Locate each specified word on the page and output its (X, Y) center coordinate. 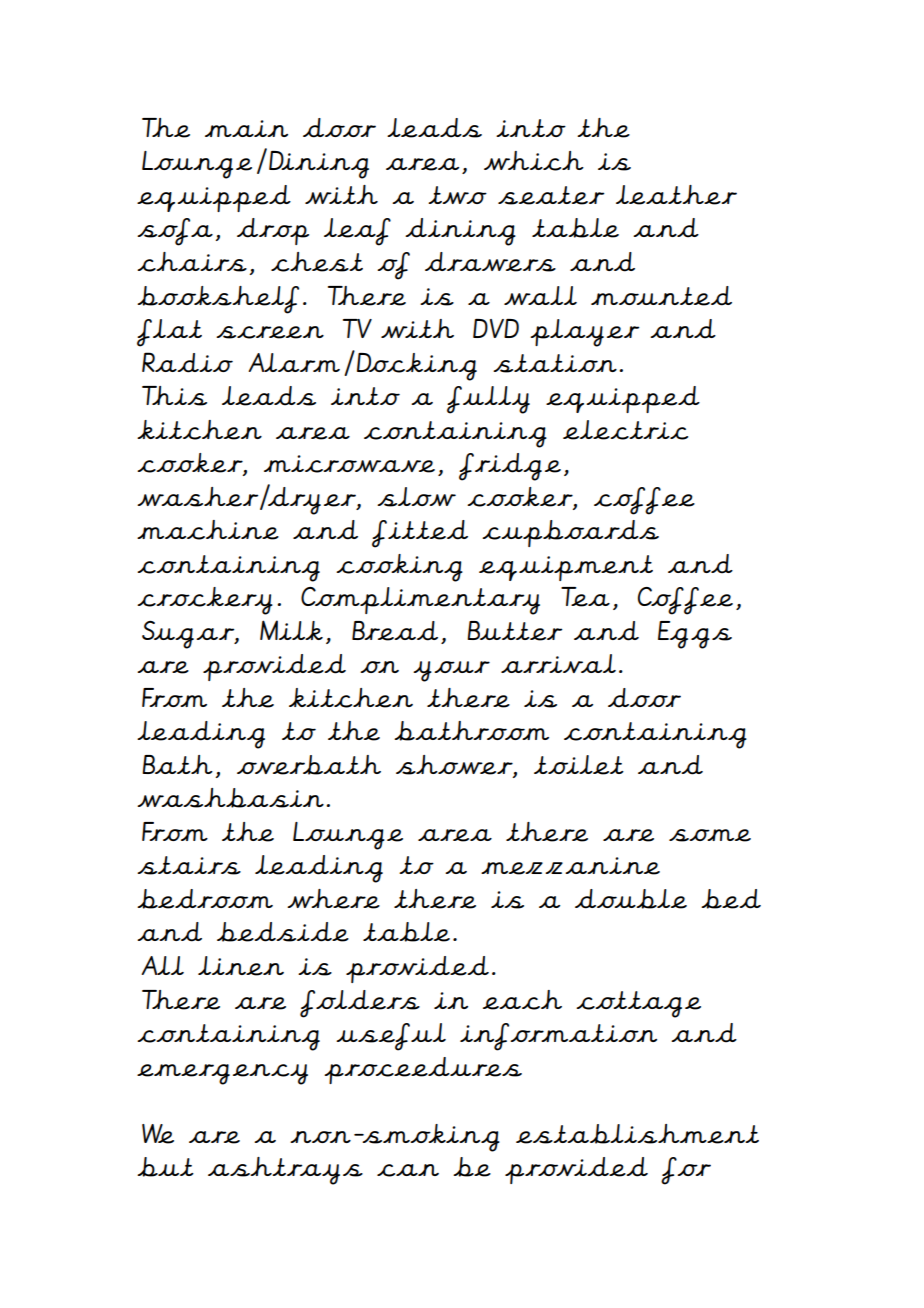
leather (676, 195)
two (457, 195)
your (451, 671)
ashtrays (285, 1171)
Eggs (695, 635)
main (246, 128)
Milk (291, 630)
